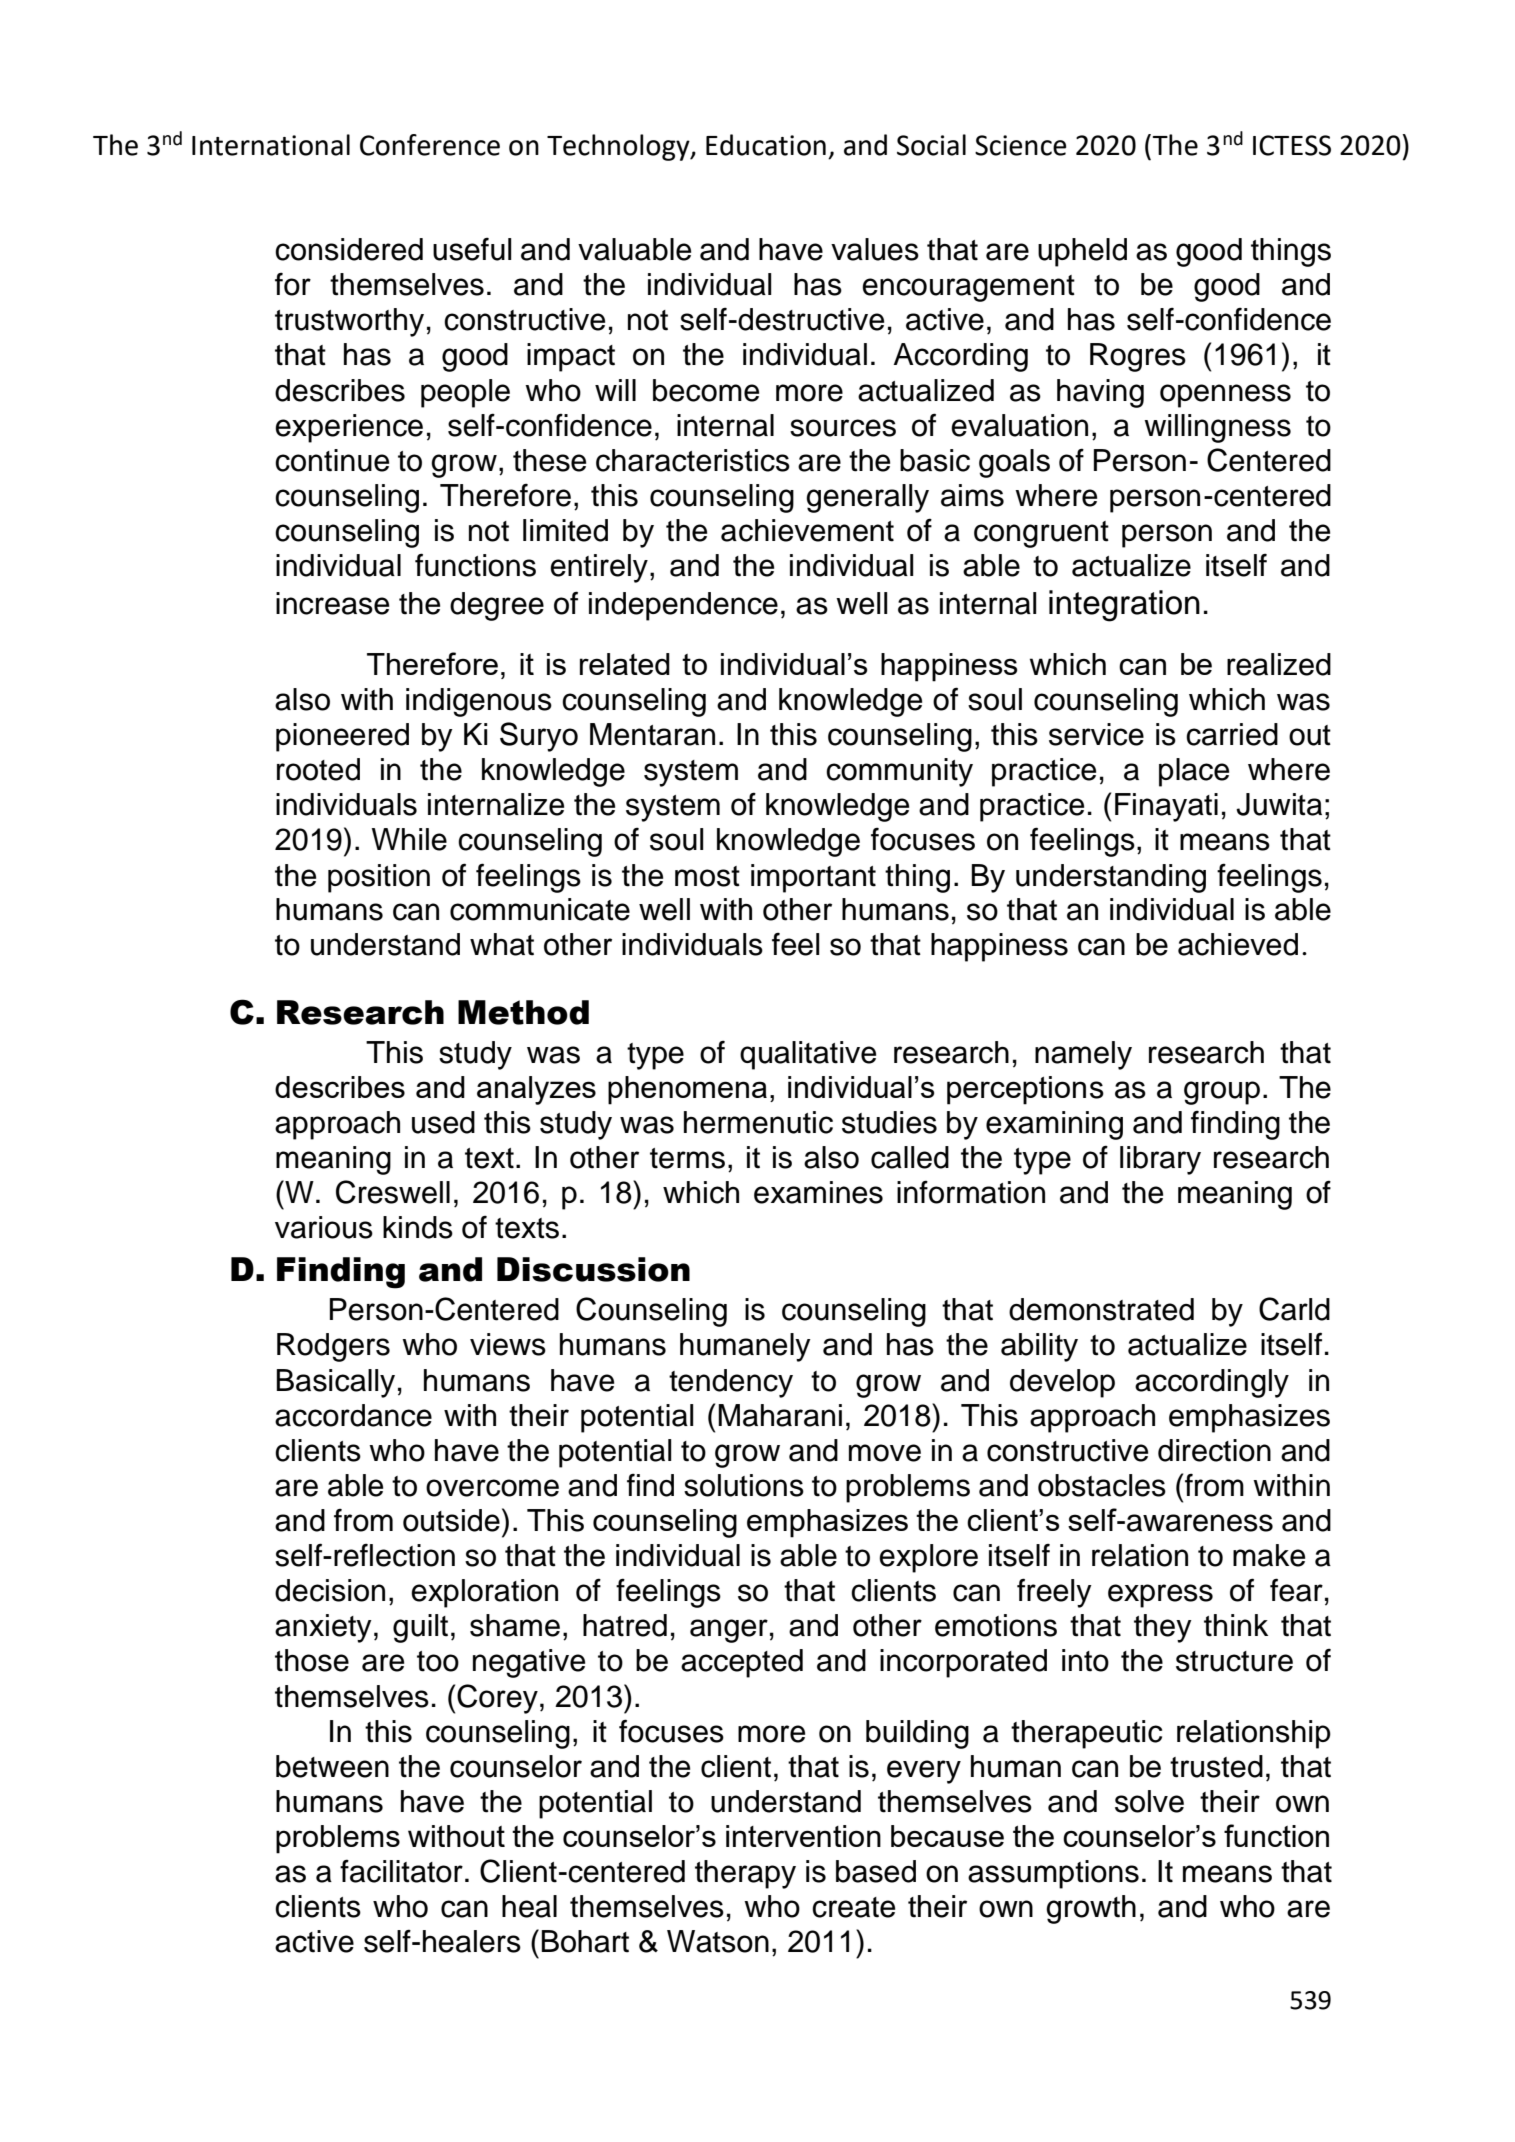 This page has height=2142, width=1515. Describe the element at coordinates (808, 1055) in the page. I see `qualitative` at that location.
